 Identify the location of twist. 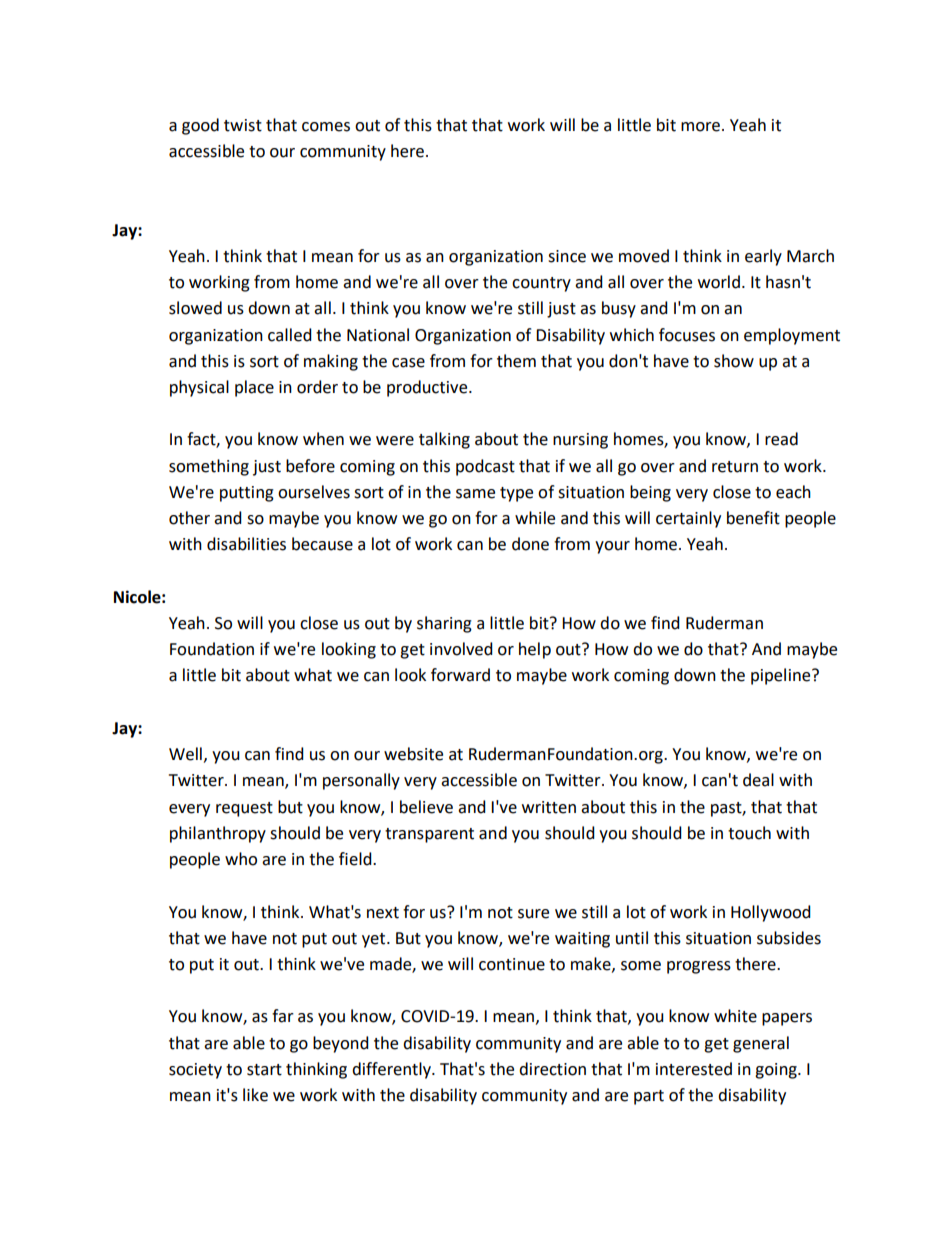
(243, 125).
